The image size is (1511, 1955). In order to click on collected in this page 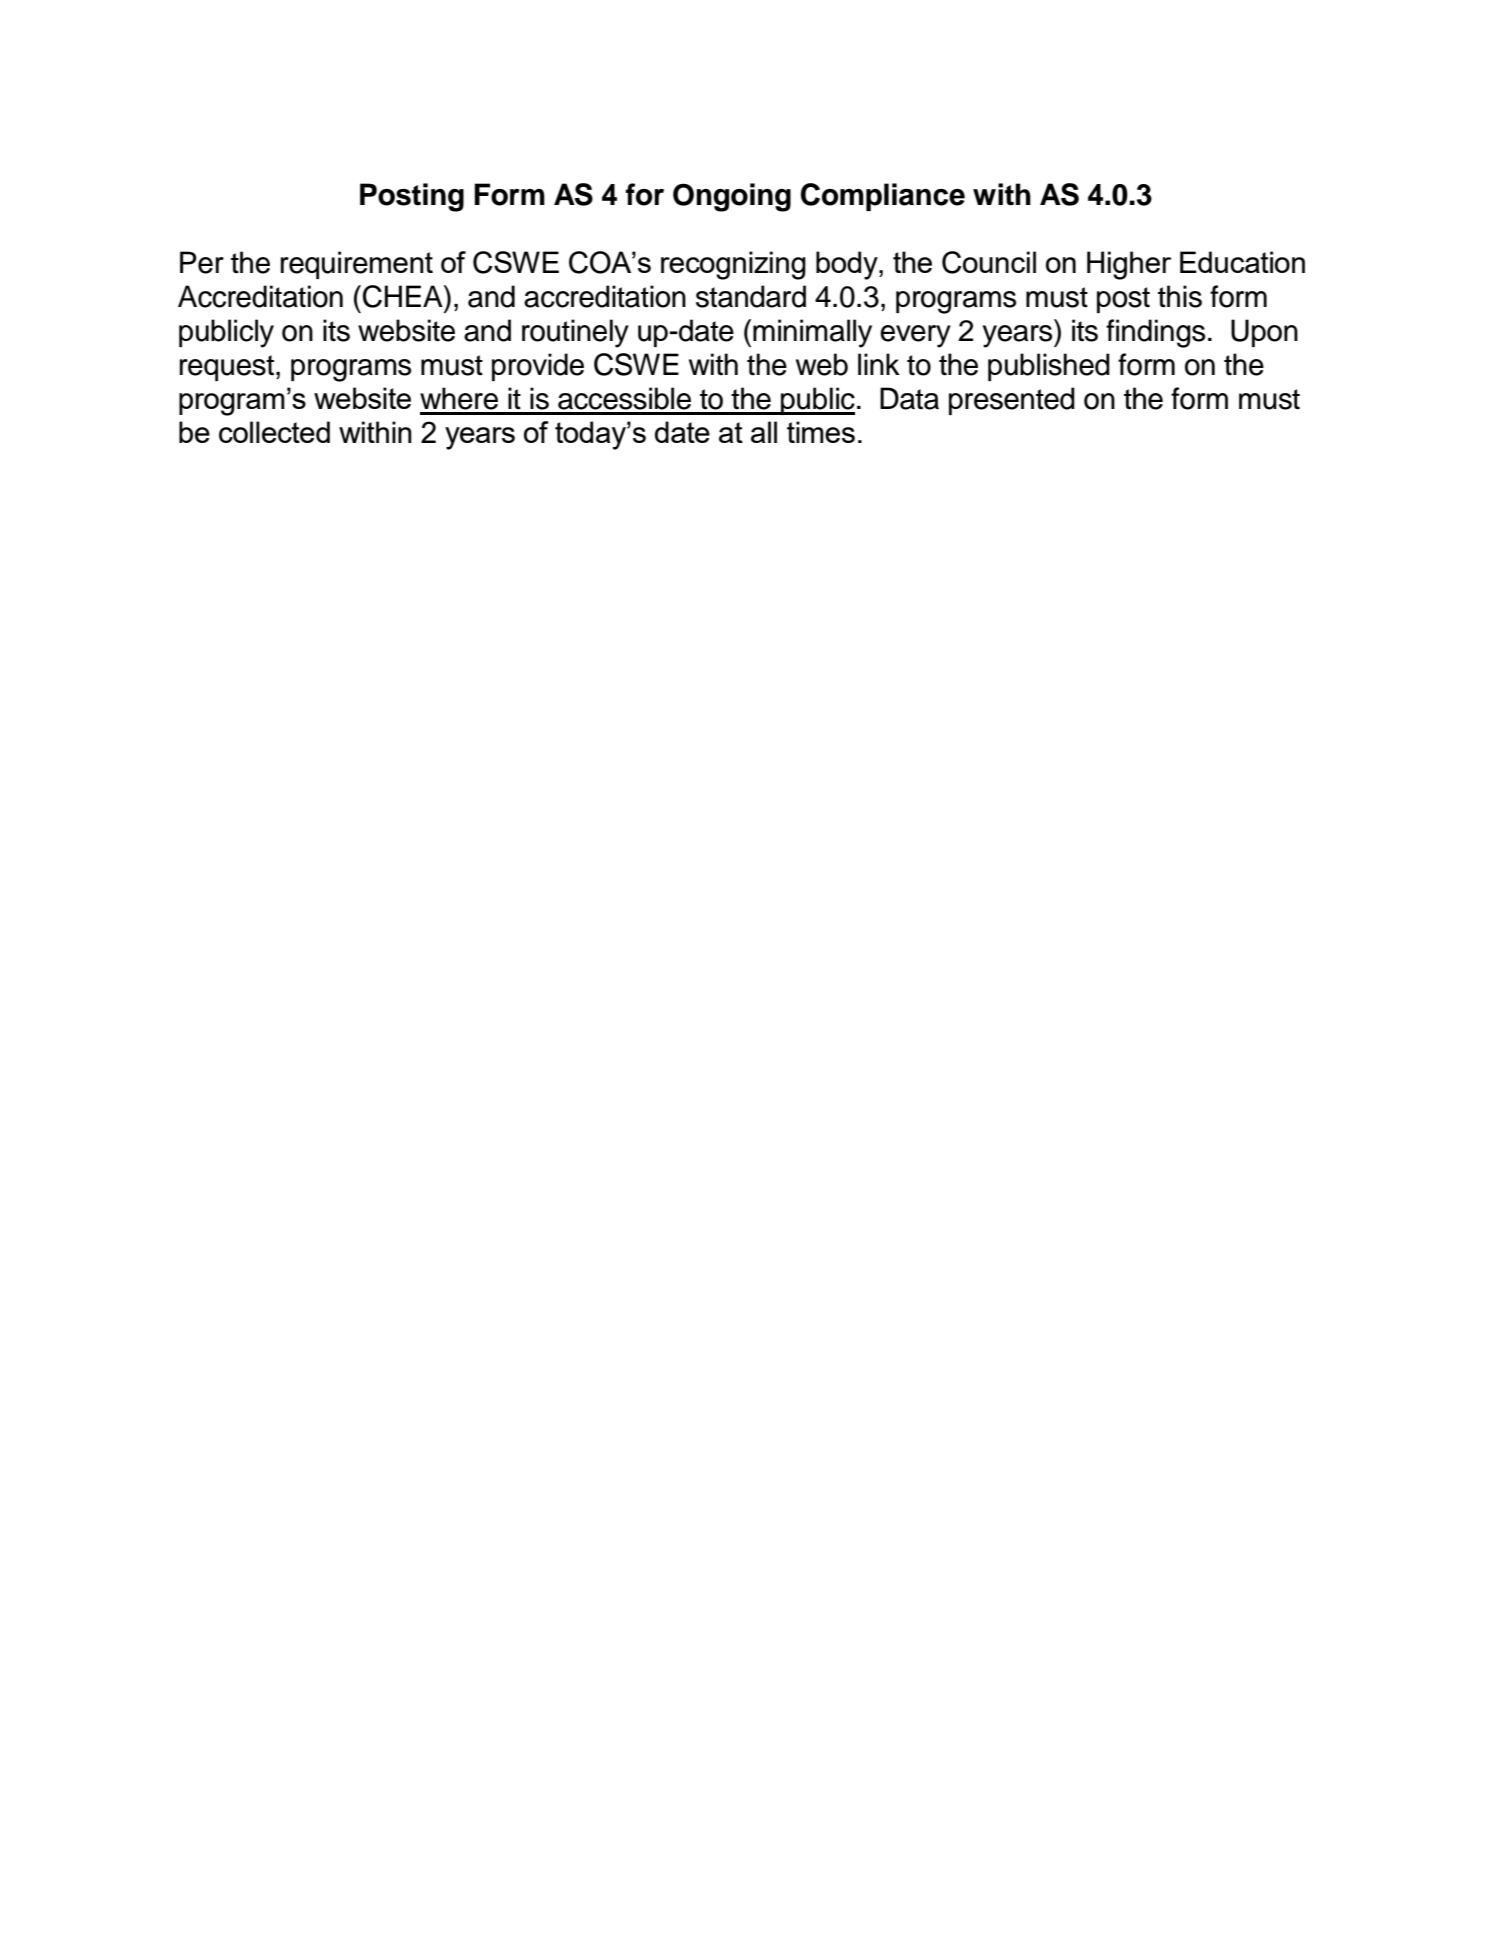, I will do `click(274, 432)`.
